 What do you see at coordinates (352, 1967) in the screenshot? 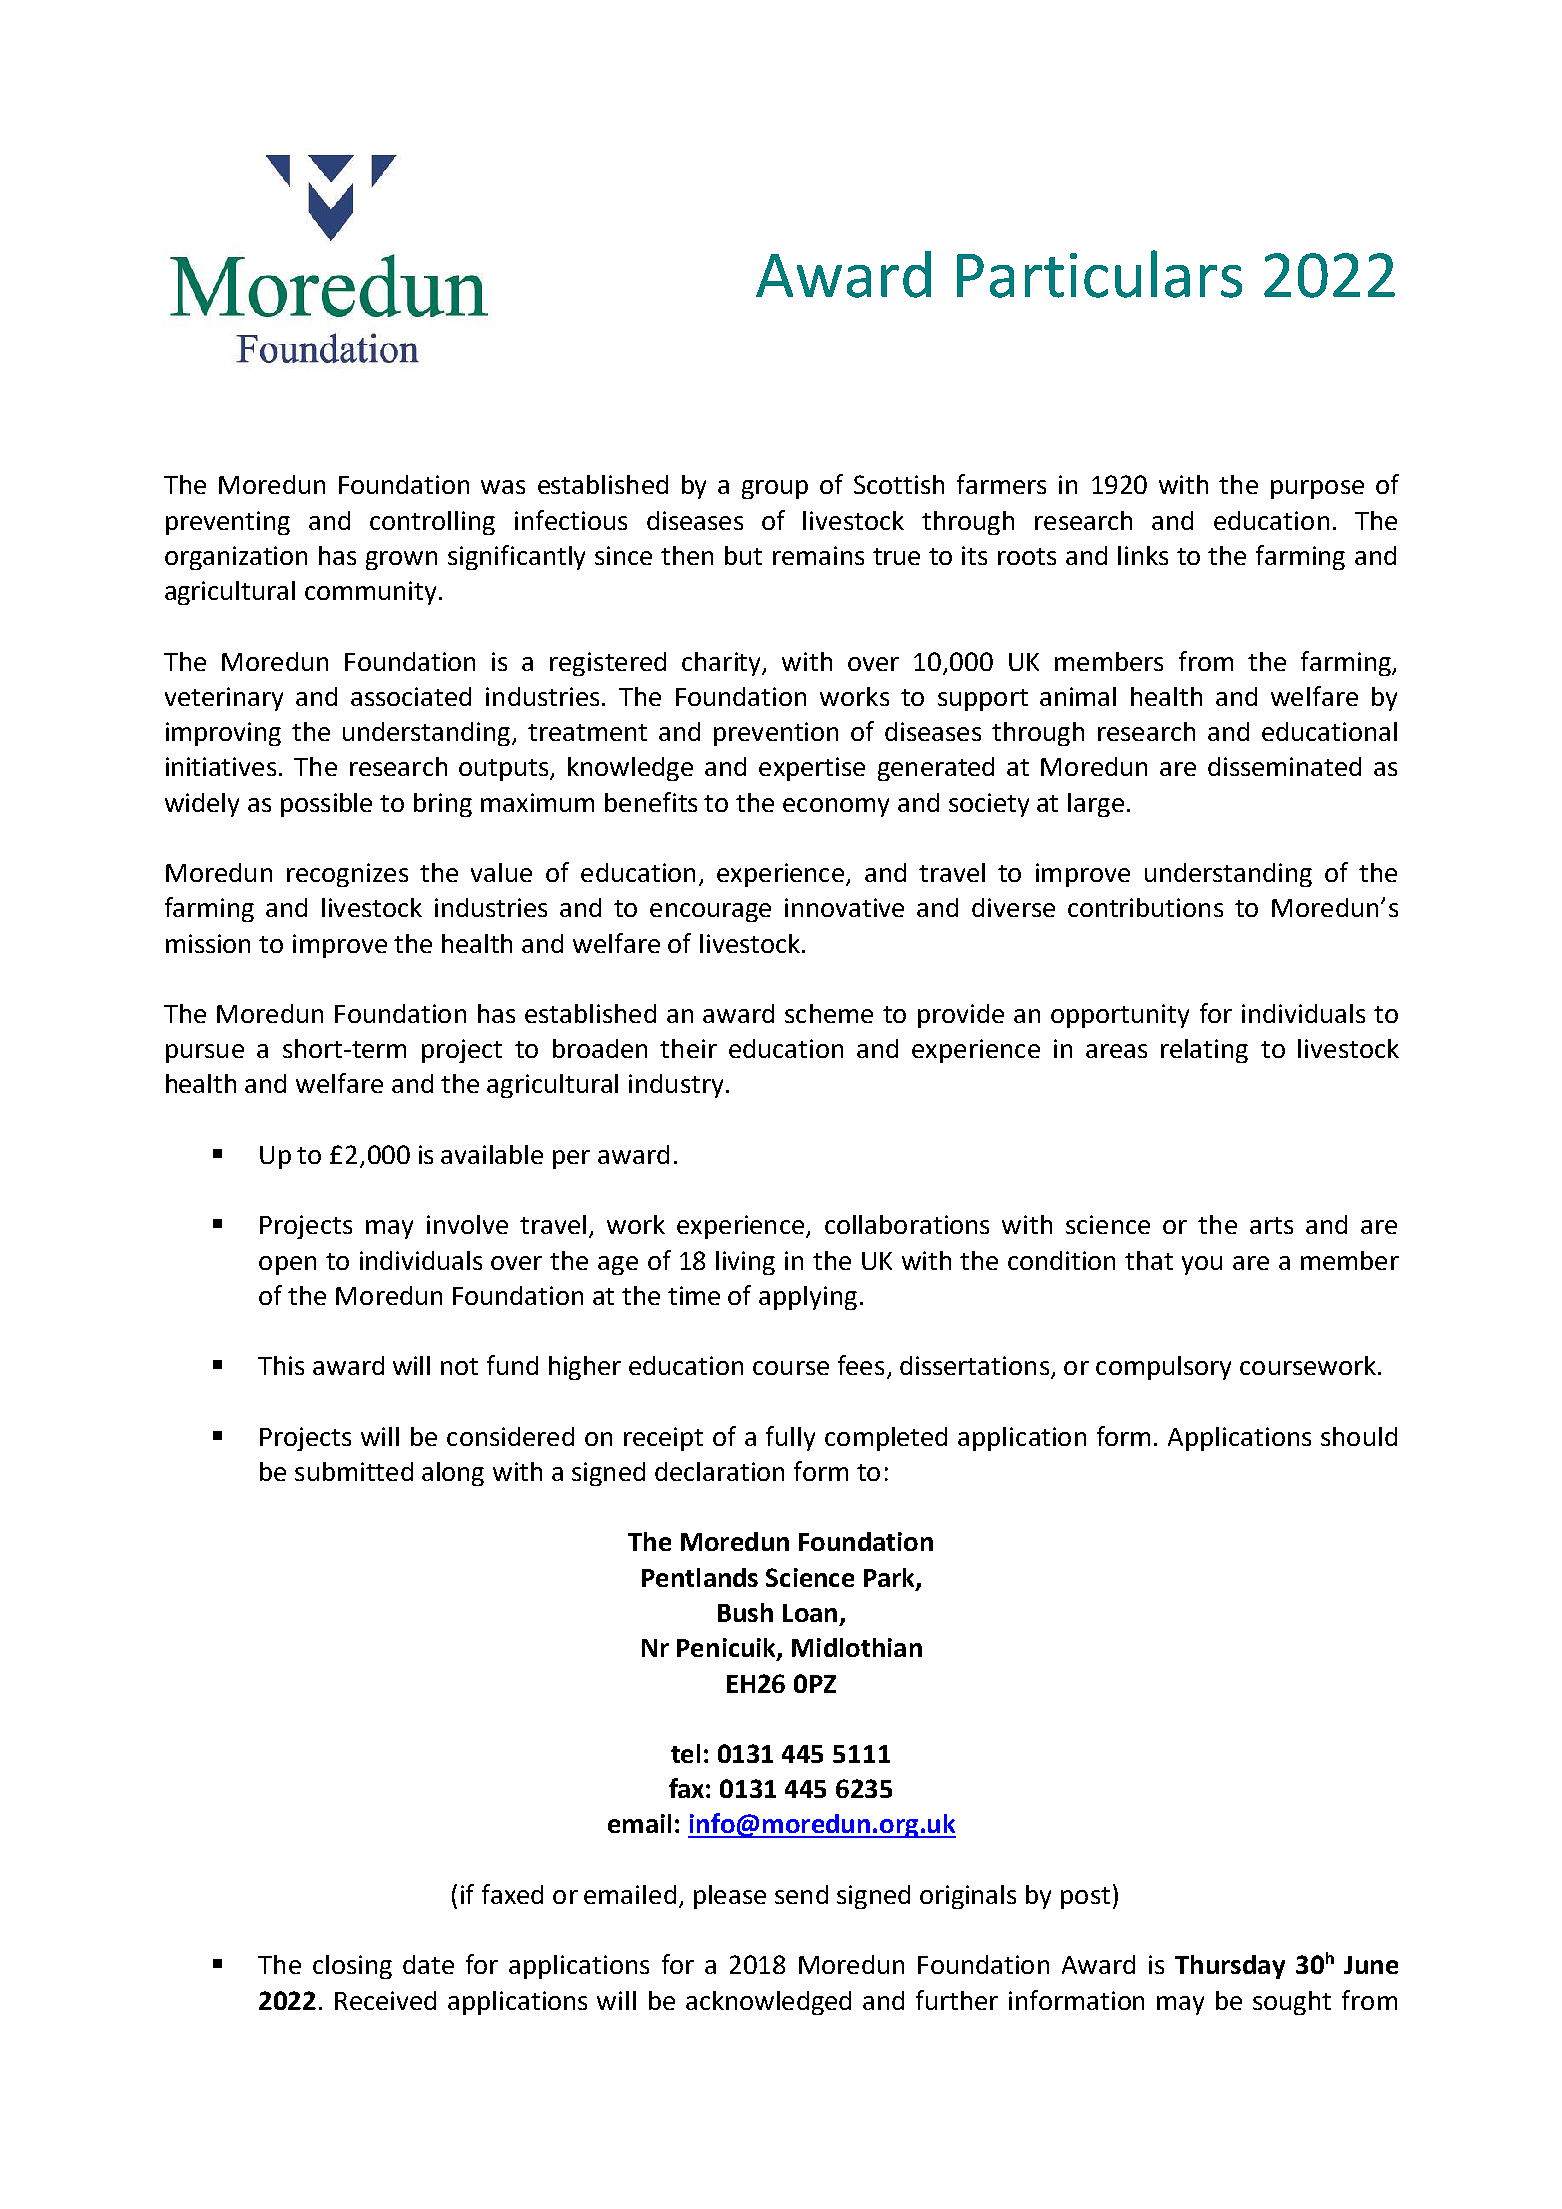
I see `closing` at bounding box center [352, 1967].
